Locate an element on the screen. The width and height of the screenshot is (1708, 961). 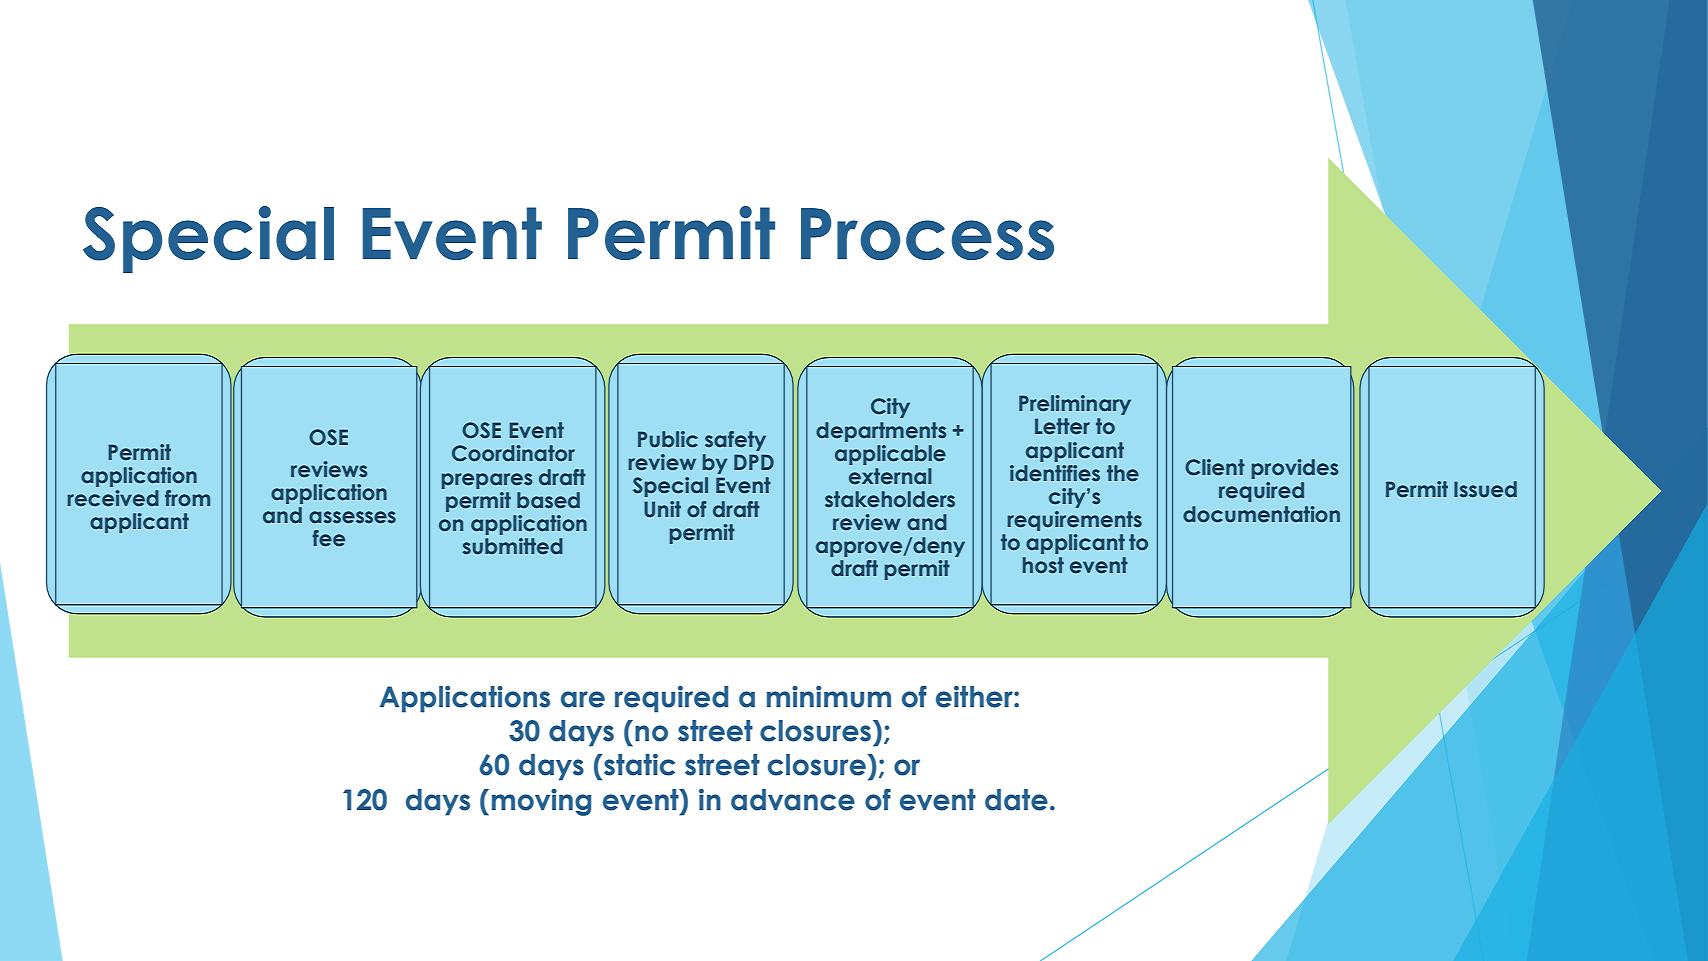
departments is located at coordinates (881, 432).
